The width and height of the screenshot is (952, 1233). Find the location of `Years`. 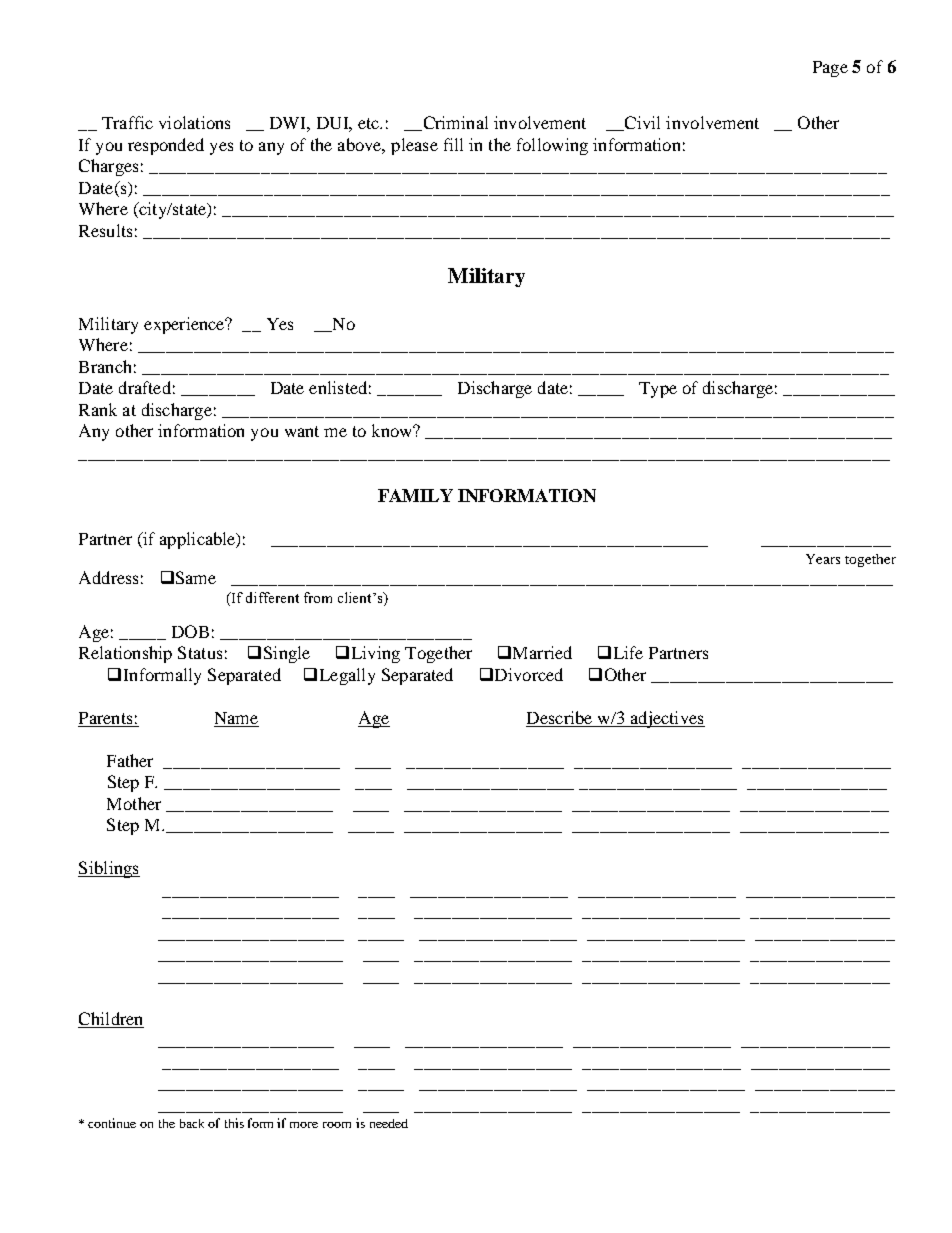

Years is located at coordinates (823, 559).
